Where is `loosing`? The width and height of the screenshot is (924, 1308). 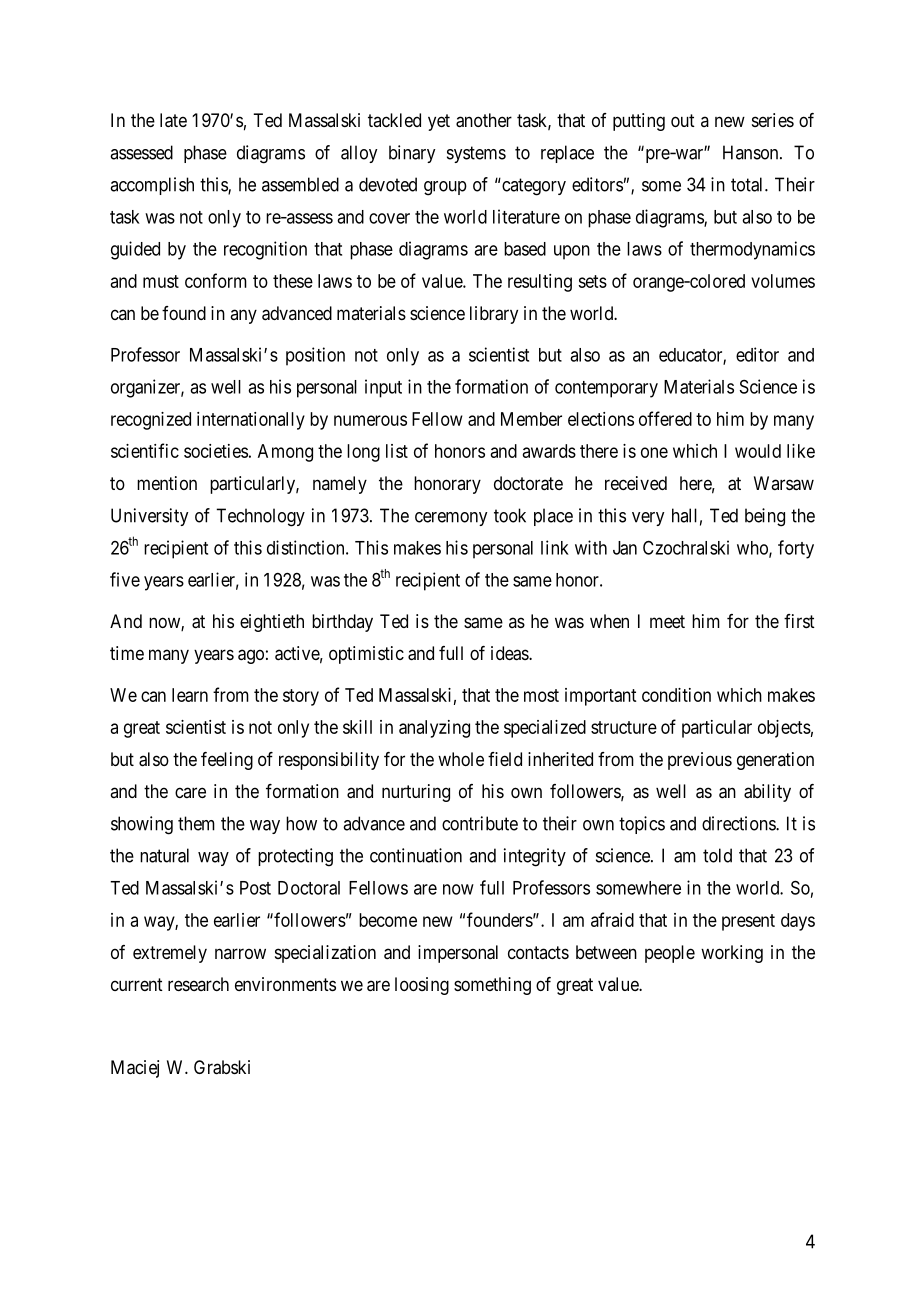 loosing is located at coordinates (422, 986).
